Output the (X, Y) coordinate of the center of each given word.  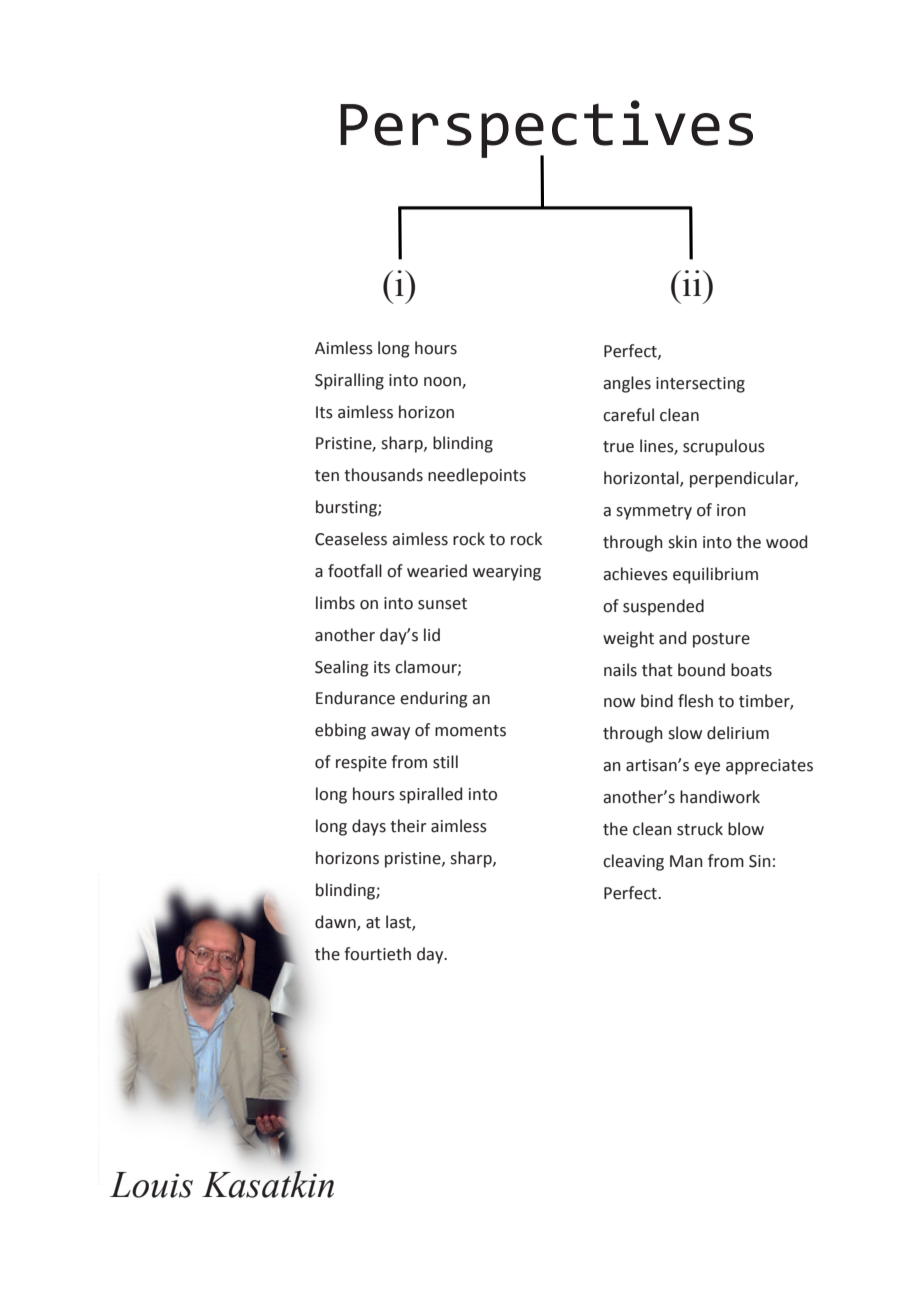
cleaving (633, 862)
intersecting (700, 385)
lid (432, 635)
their (408, 826)
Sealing (342, 668)
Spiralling (349, 381)
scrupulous (724, 447)
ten (327, 476)
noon (443, 382)
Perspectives (546, 130)
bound (701, 670)
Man (686, 861)
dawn (336, 922)
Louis (151, 1185)
